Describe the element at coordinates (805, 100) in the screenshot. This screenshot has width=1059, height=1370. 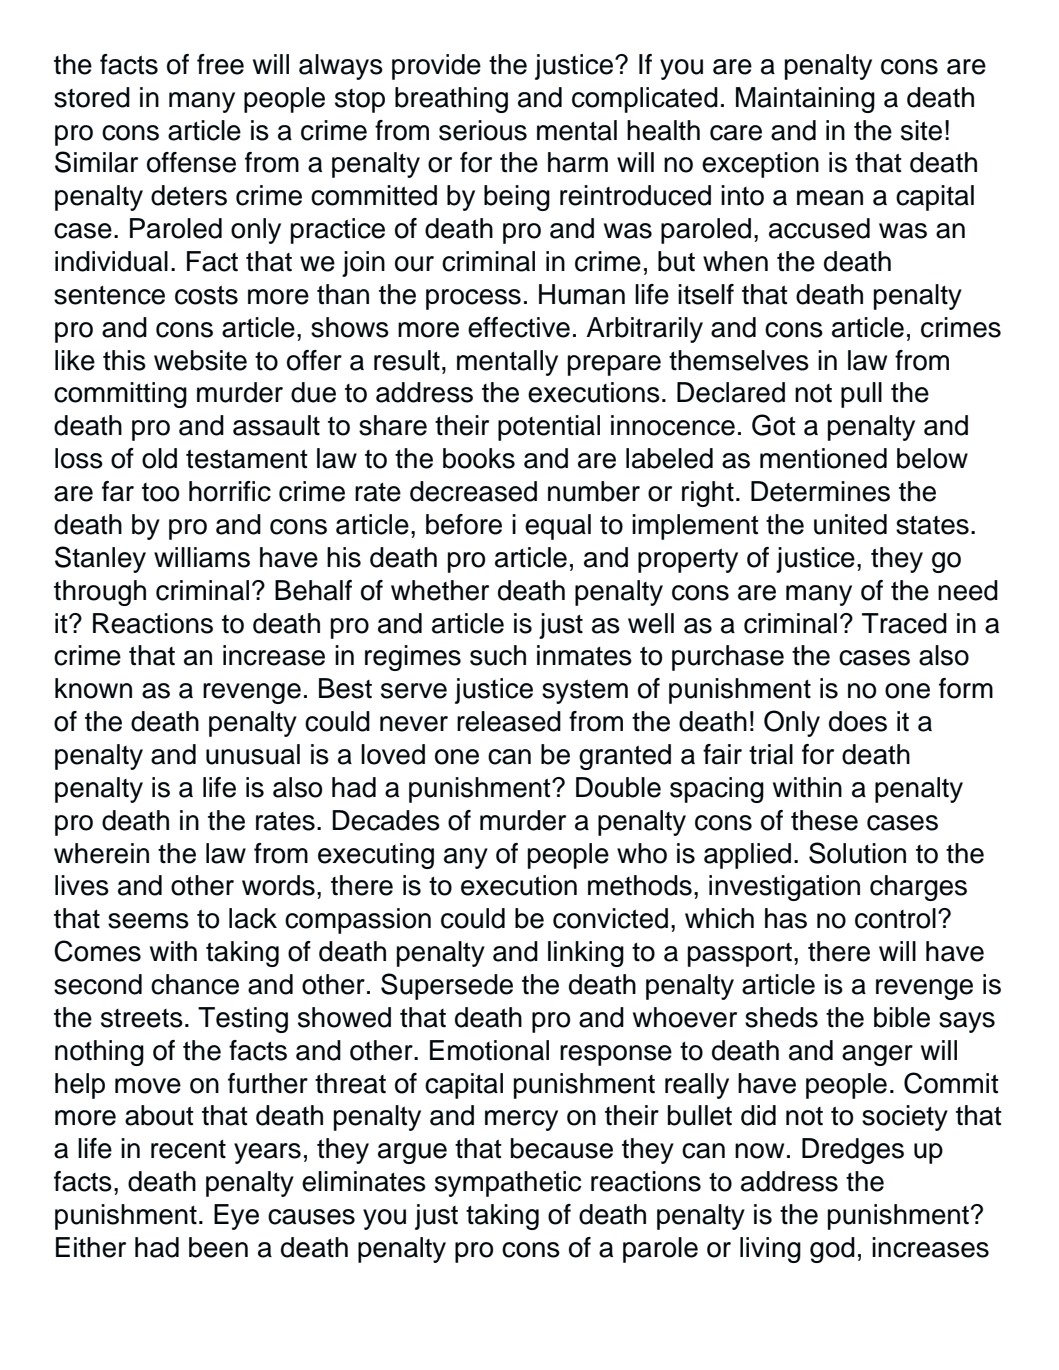
I see `Maintaining` at that location.
